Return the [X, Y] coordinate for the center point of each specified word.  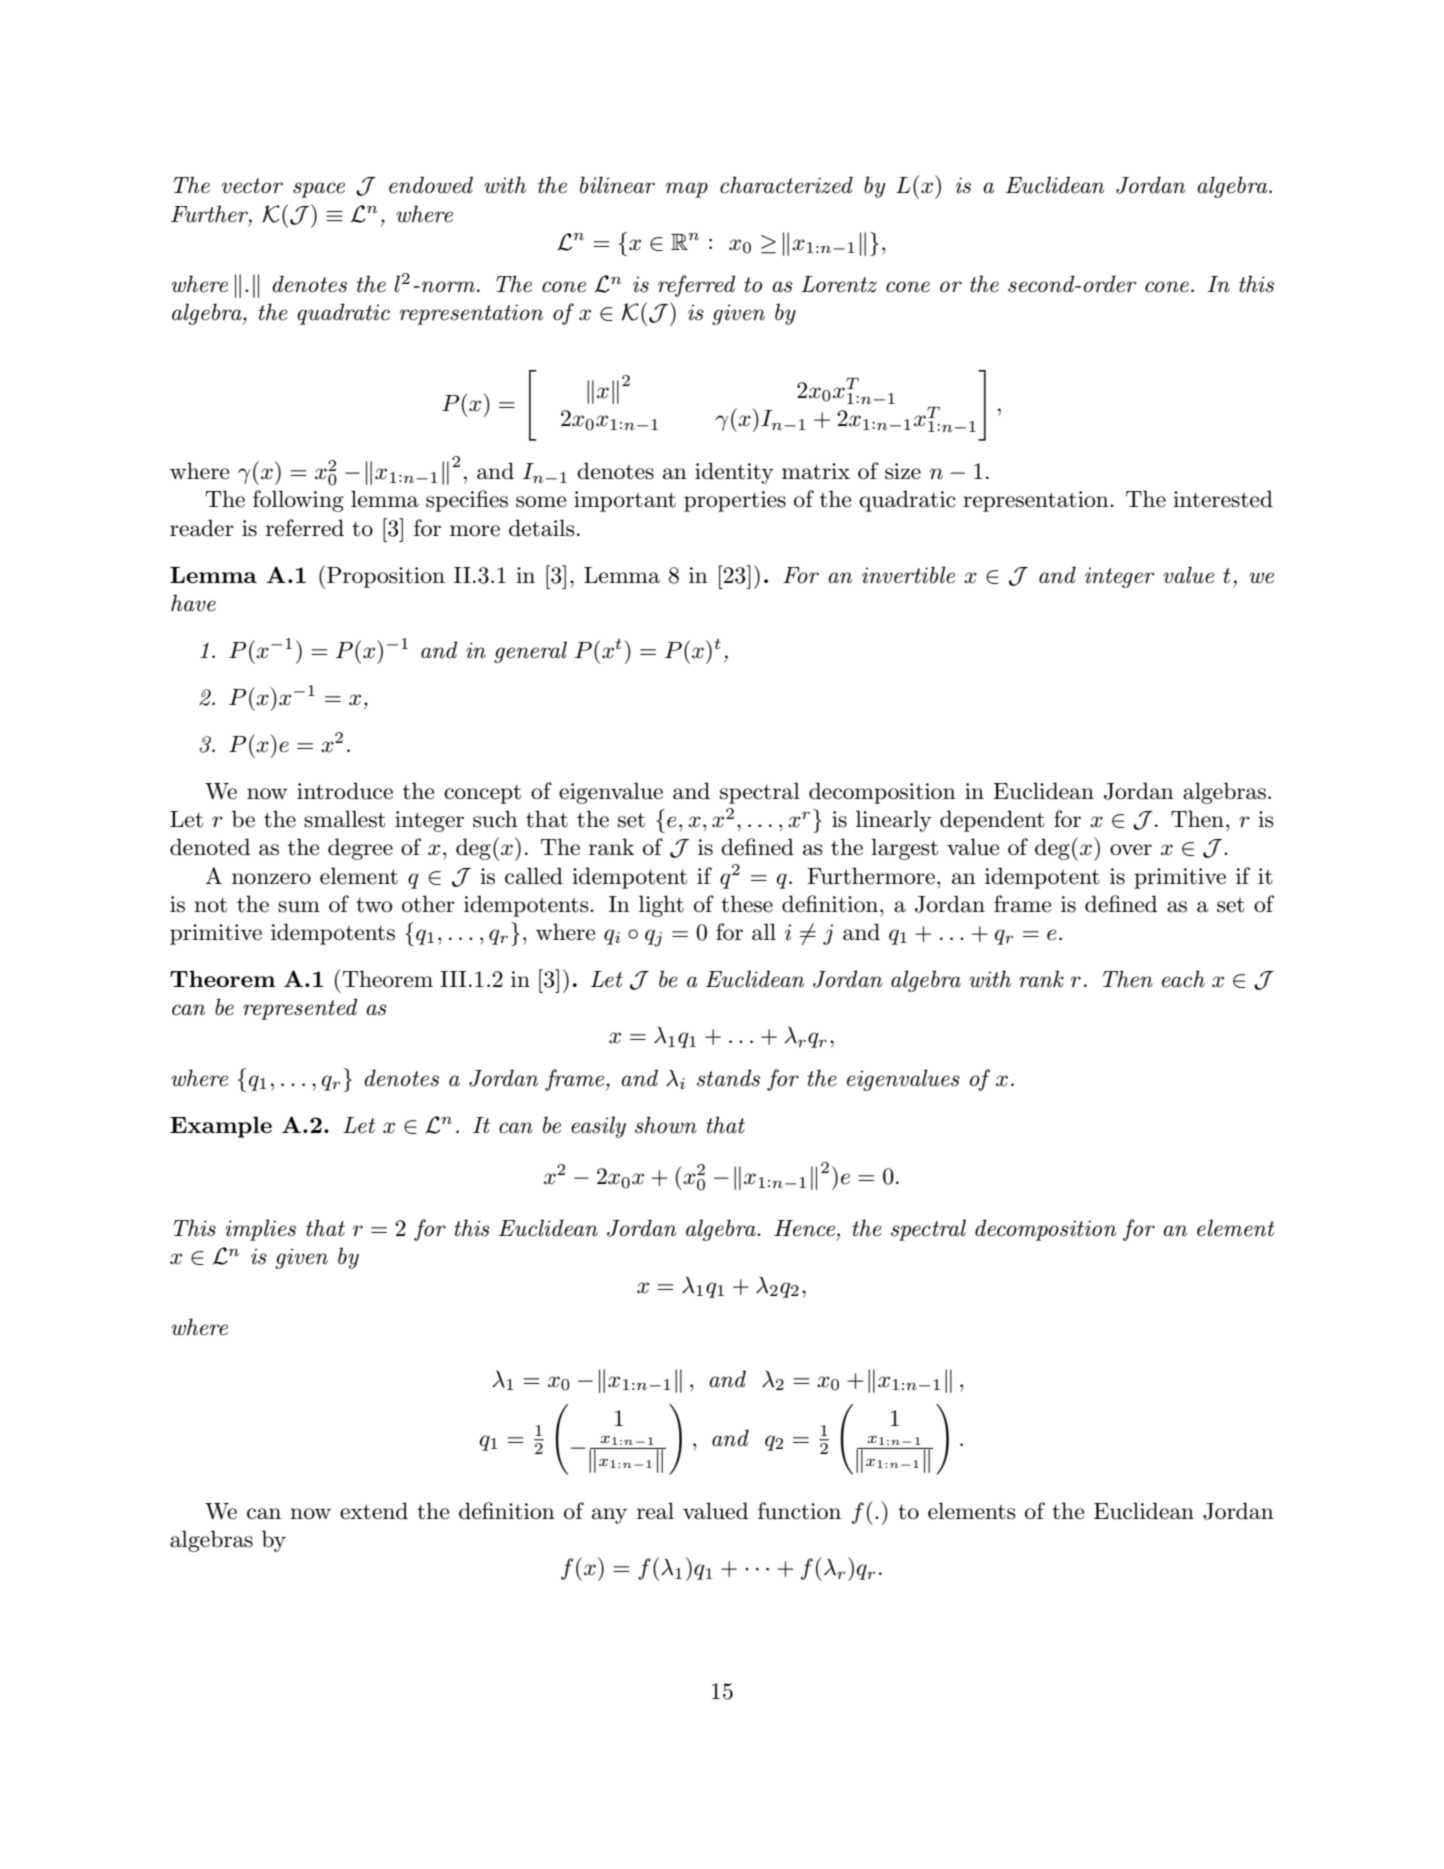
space [319, 190]
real [655, 1511]
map [687, 190]
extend [374, 1511]
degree [360, 849]
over [1131, 850]
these [747, 904]
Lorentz [839, 284]
